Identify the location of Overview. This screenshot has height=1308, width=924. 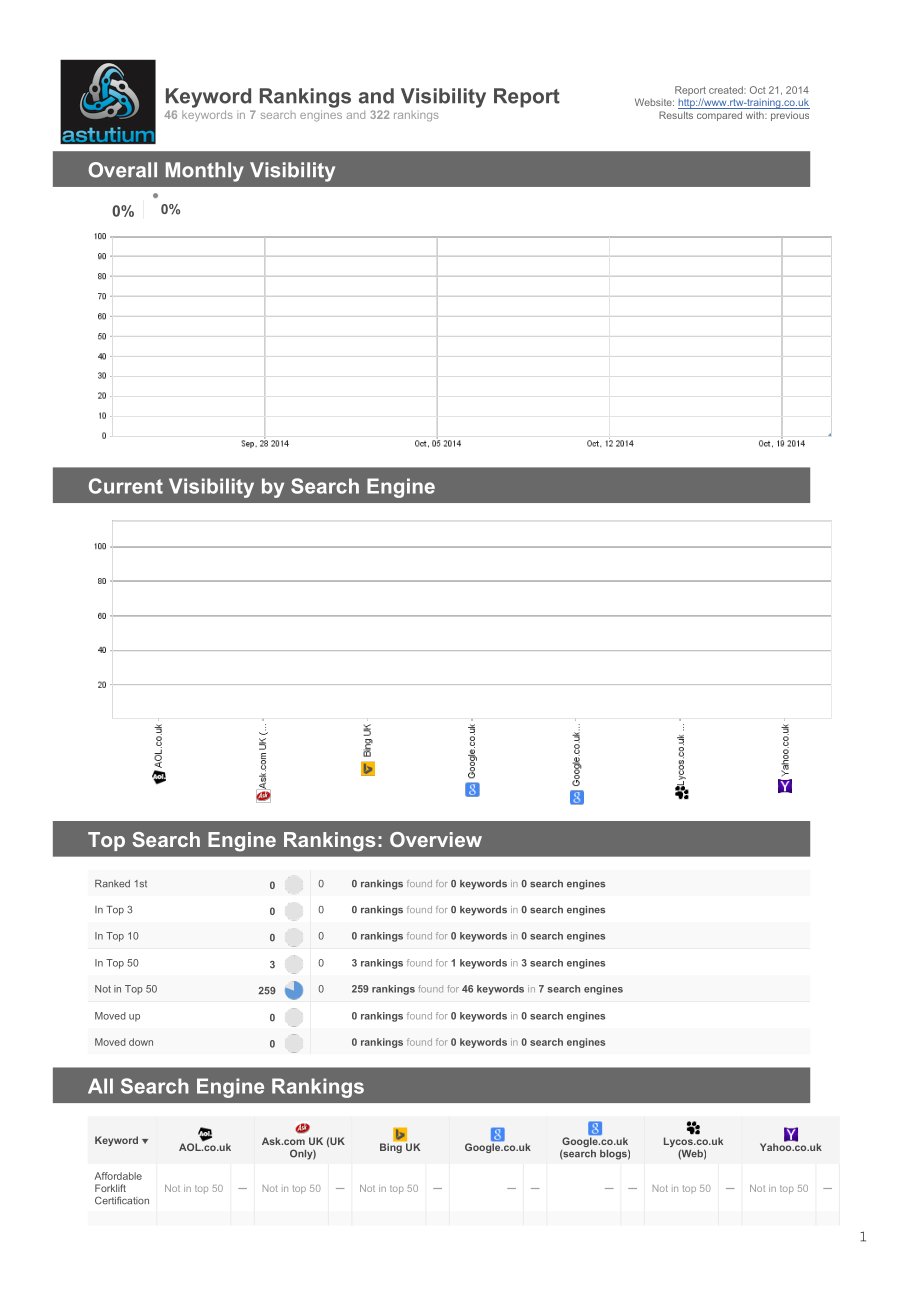
(436, 839).
